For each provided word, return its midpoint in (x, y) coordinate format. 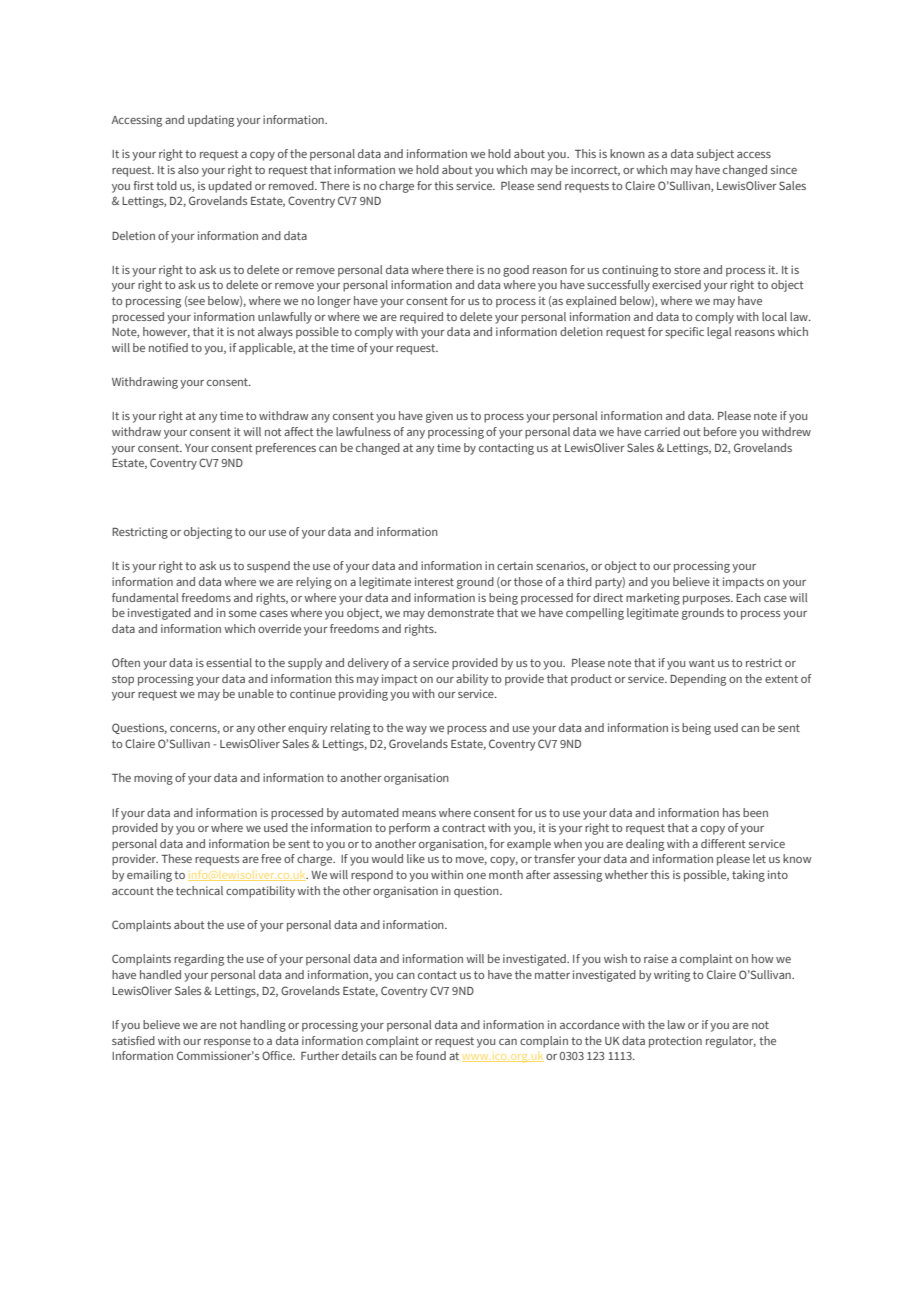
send (549, 185)
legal (719, 333)
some (243, 614)
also (188, 169)
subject (715, 155)
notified (168, 347)
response (227, 1043)
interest (434, 581)
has (731, 812)
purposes (707, 600)
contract (463, 828)
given (439, 417)
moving (153, 779)
